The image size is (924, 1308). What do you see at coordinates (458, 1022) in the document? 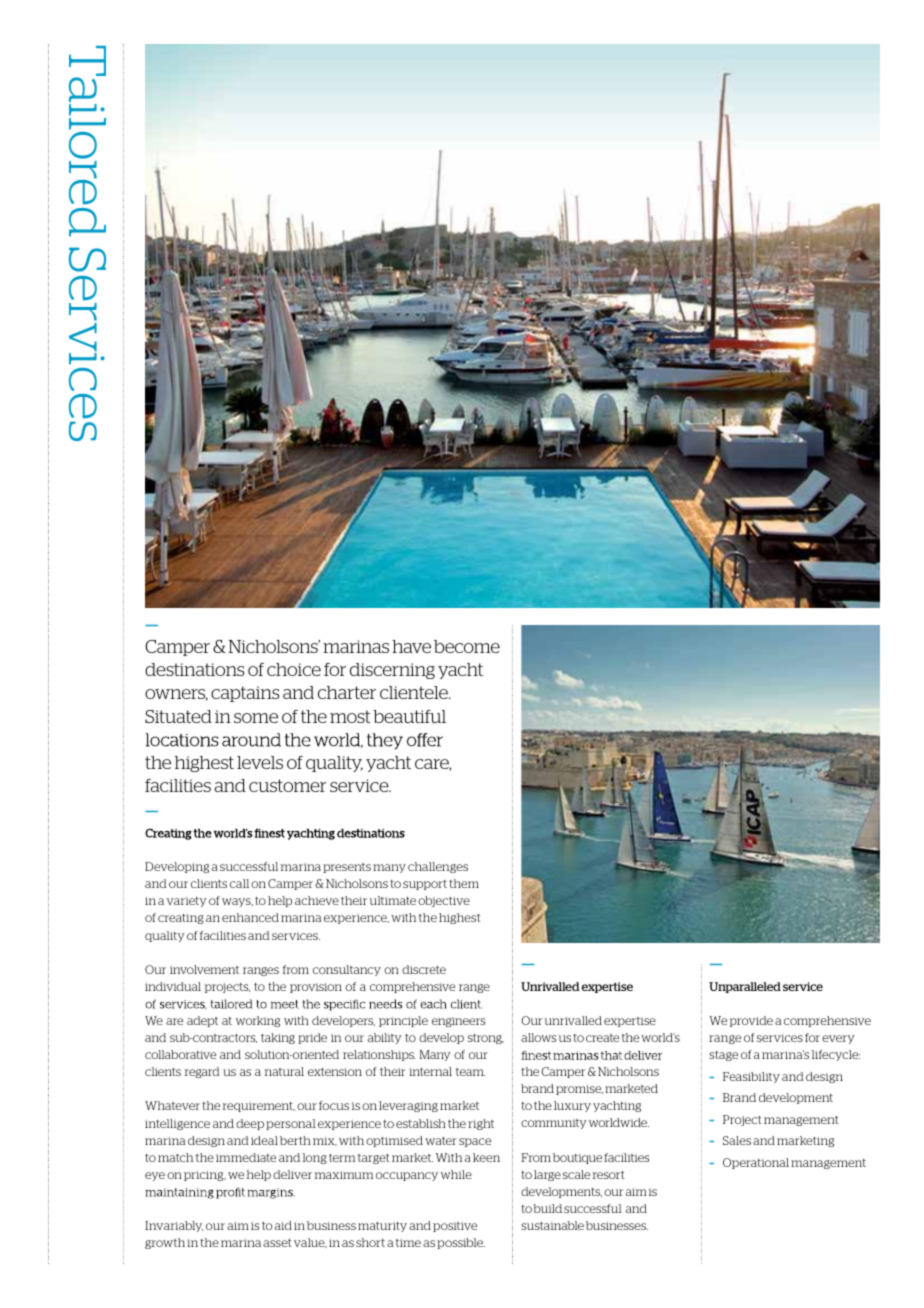
I see `engineers` at bounding box center [458, 1022].
